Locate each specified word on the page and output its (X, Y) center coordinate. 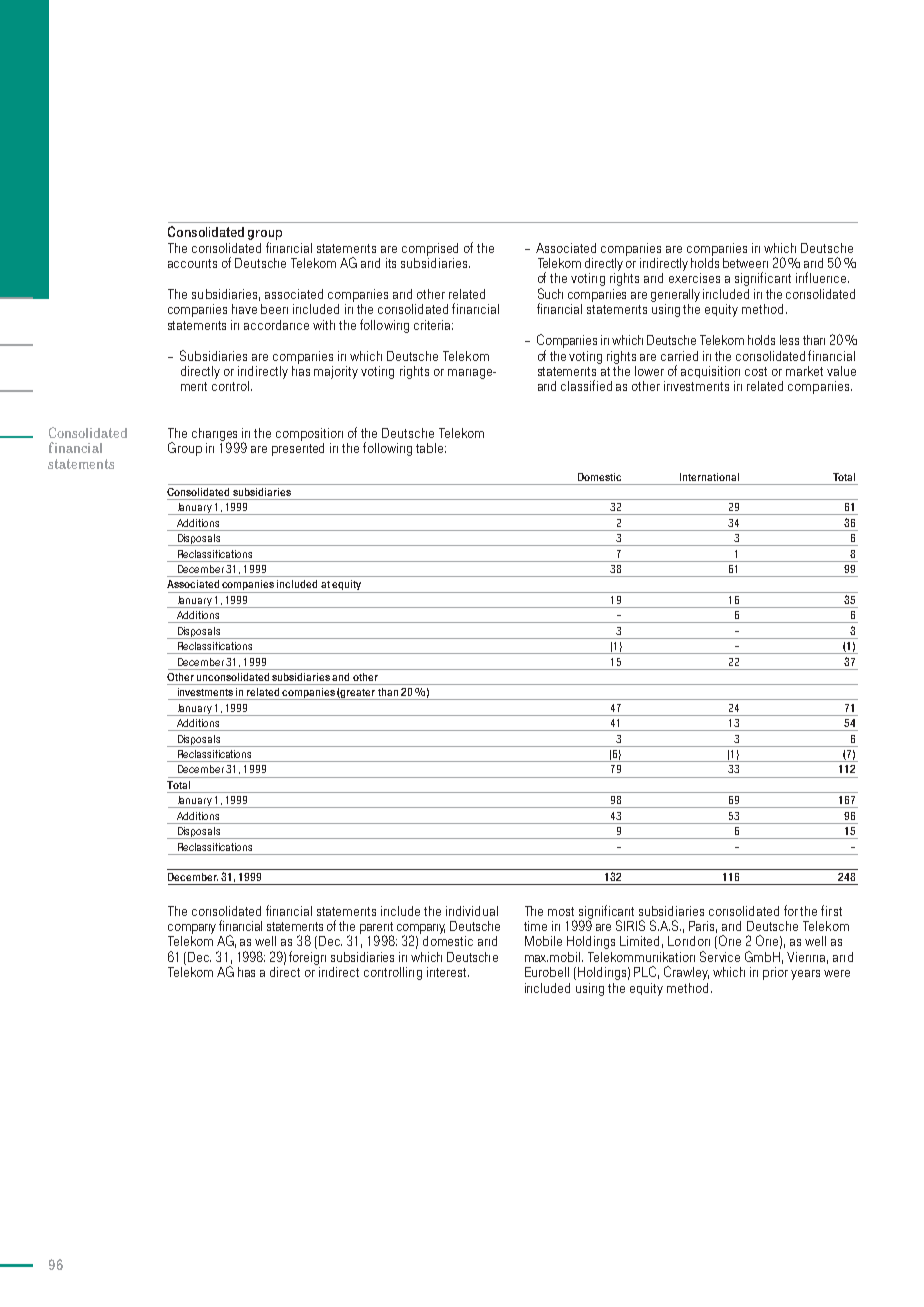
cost (756, 371)
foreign (307, 958)
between (745, 263)
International (709, 477)
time (535, 926)
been (274, 309)
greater (358, 694)
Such (550, 293)
